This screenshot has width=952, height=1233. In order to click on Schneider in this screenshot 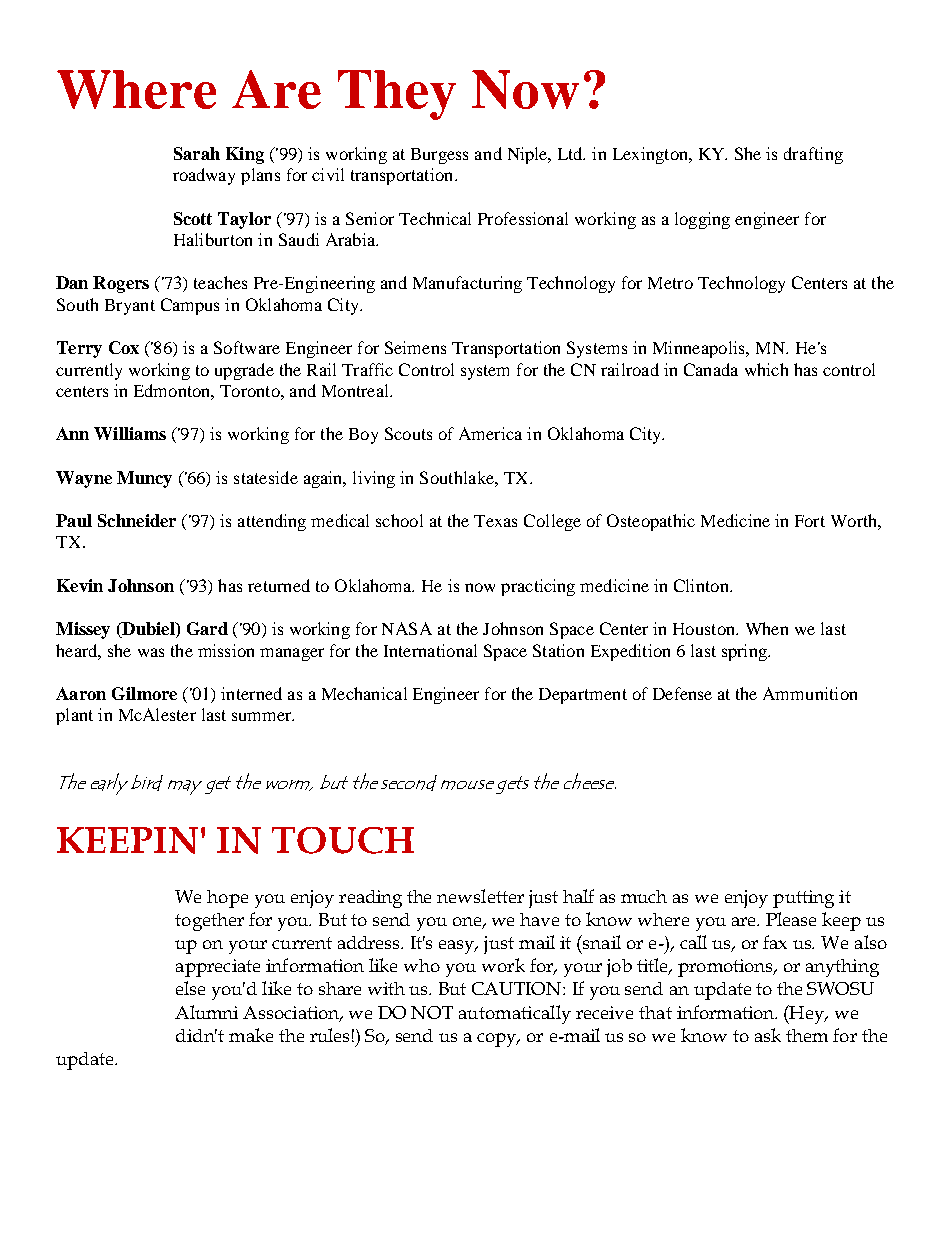, I will do `click(137, 520)`.
